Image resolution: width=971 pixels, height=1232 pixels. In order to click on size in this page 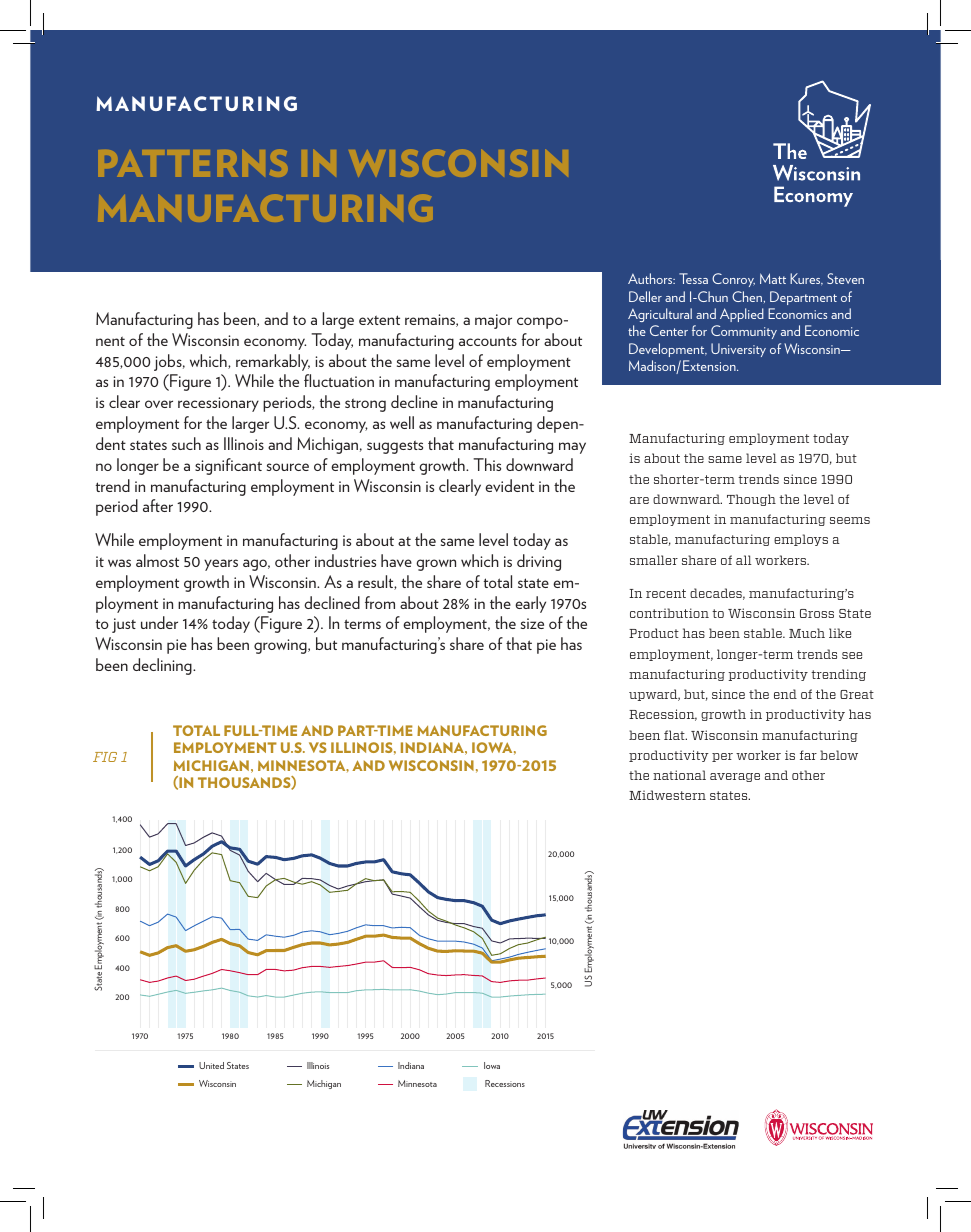, I will do `click(532, 623)`.
